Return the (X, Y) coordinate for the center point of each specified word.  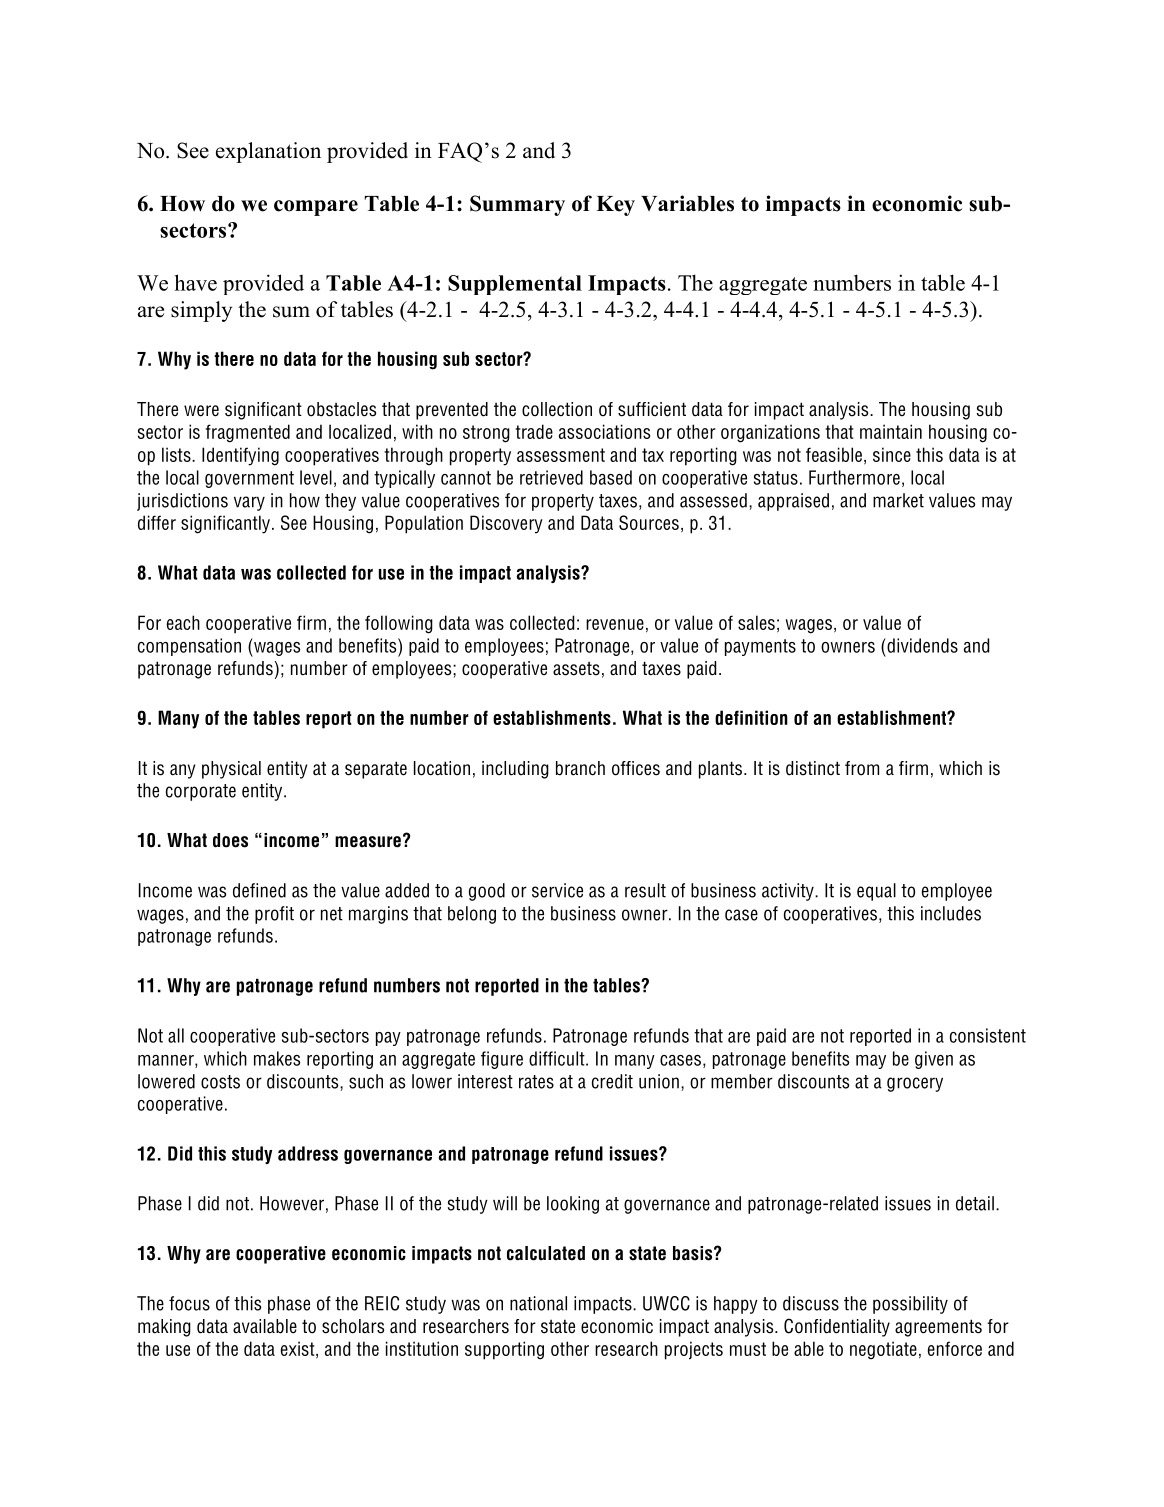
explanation (268, 152)
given (934, 1060)
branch (580, 768)
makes (277, 1058)
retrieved (551, 477)
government (249, 479)
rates (536, 1082)
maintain (891, 431)
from (862, 768)
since (892, 454)
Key (615, 206)
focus (189, 1303)
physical (231, 770)
